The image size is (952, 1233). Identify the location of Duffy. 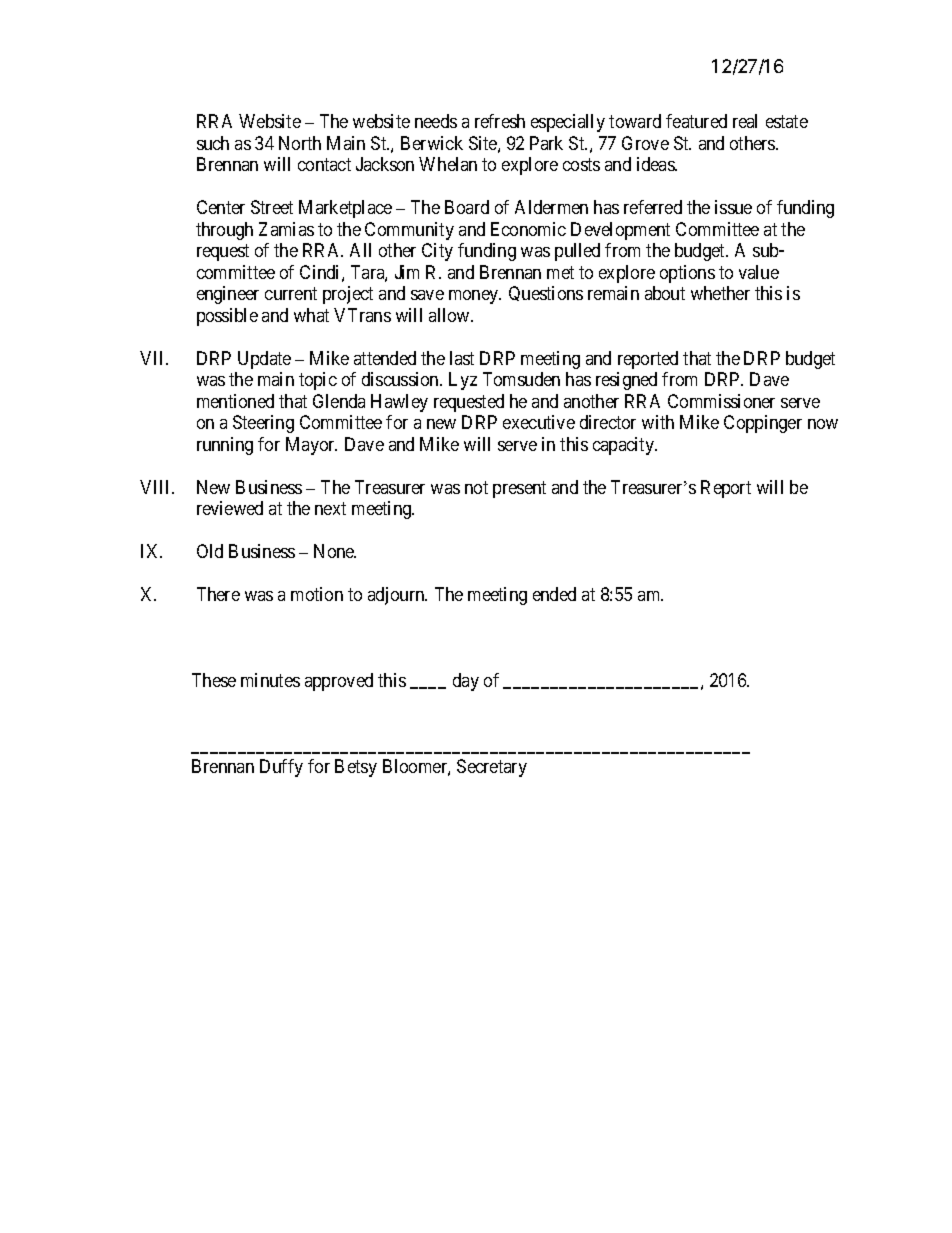
(281, 768).
